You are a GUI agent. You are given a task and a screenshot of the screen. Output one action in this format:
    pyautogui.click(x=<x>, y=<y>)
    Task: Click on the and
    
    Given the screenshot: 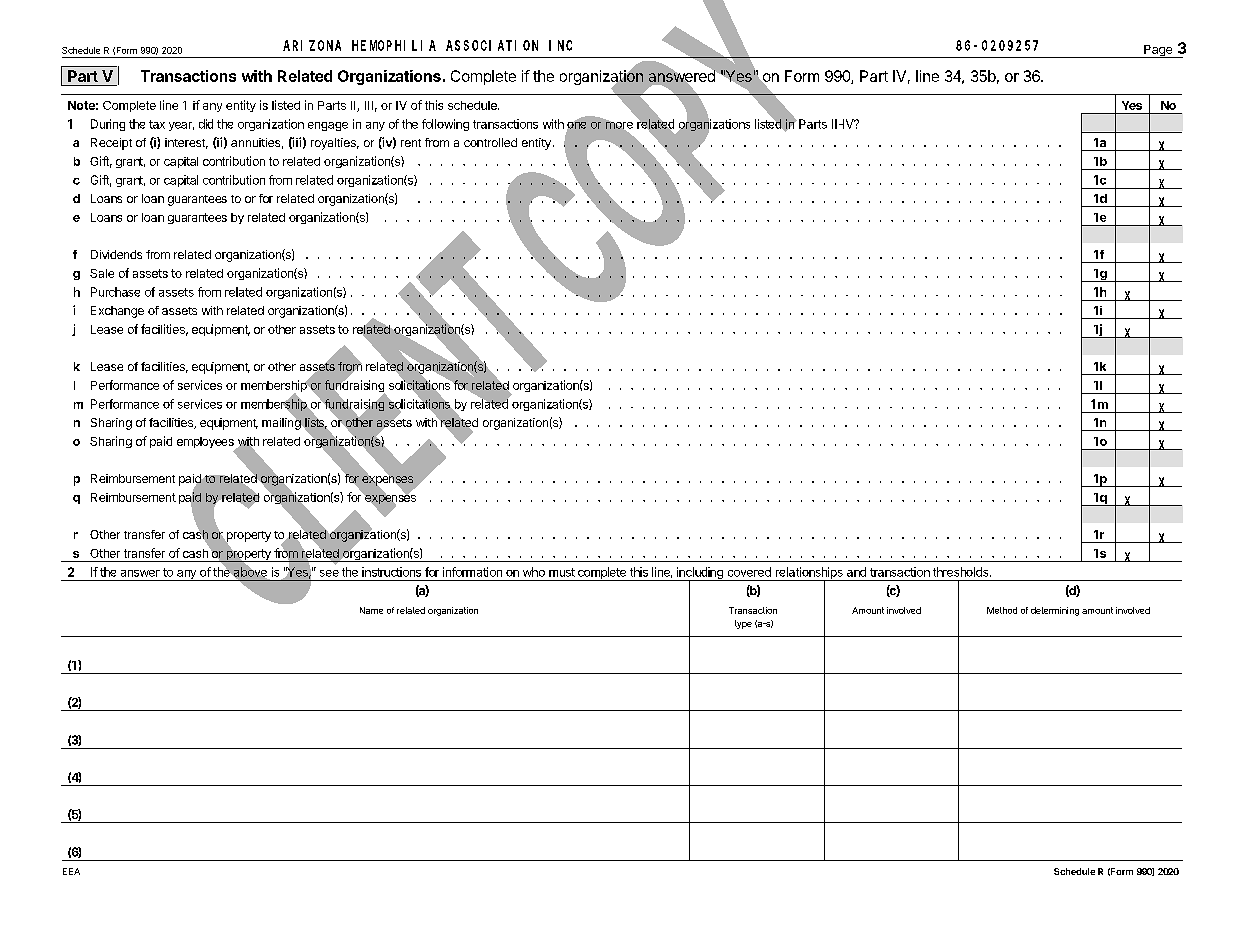 What is the action you would take?
    pyautogui.click(x=856, y=572)
